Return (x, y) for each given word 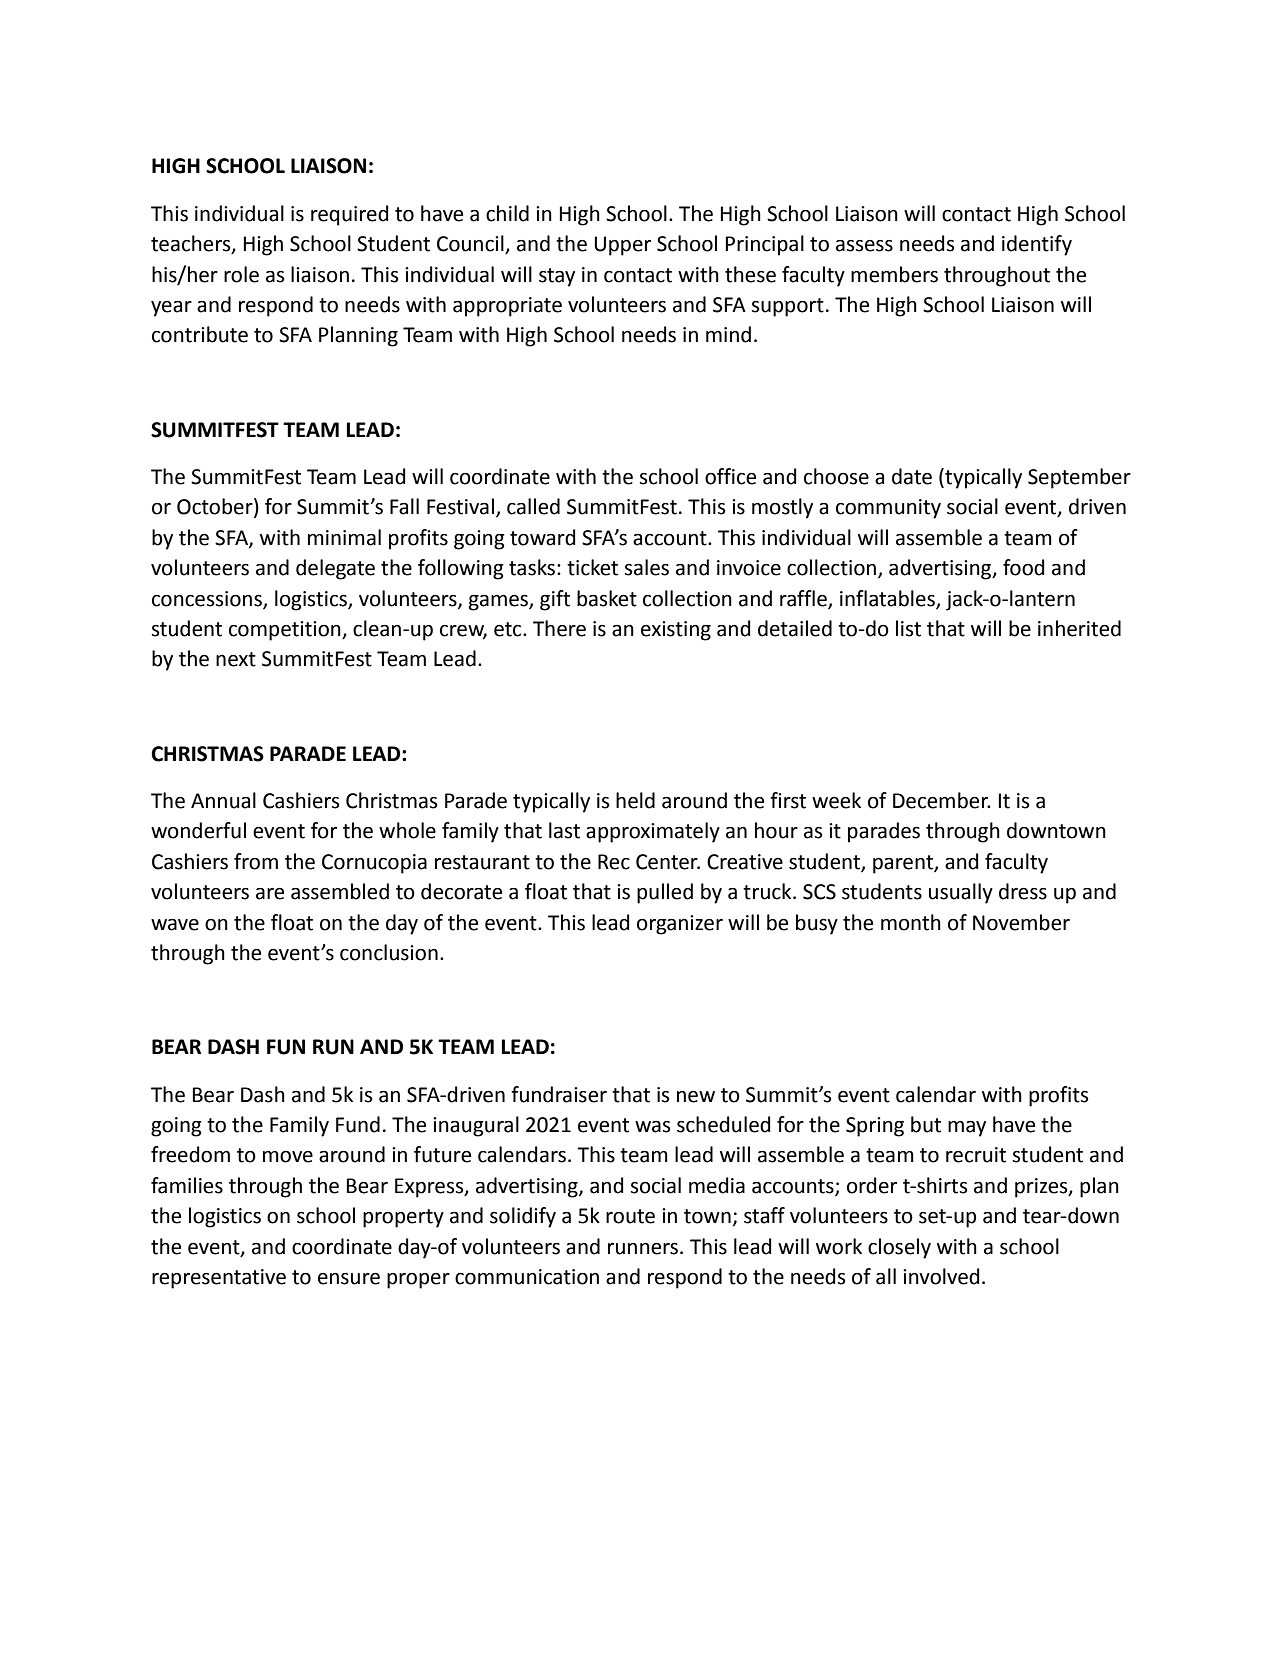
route (630, 1216)
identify (1037, 245)
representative (219, 1279)
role (241, 274)
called (533, 506)
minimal (344, 537)
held (635, 800)
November (1021, 922)
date (912, 476)
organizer (680, 925)
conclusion (389, 952)
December (941, 800)
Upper (622, 246)
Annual (223, 800)
